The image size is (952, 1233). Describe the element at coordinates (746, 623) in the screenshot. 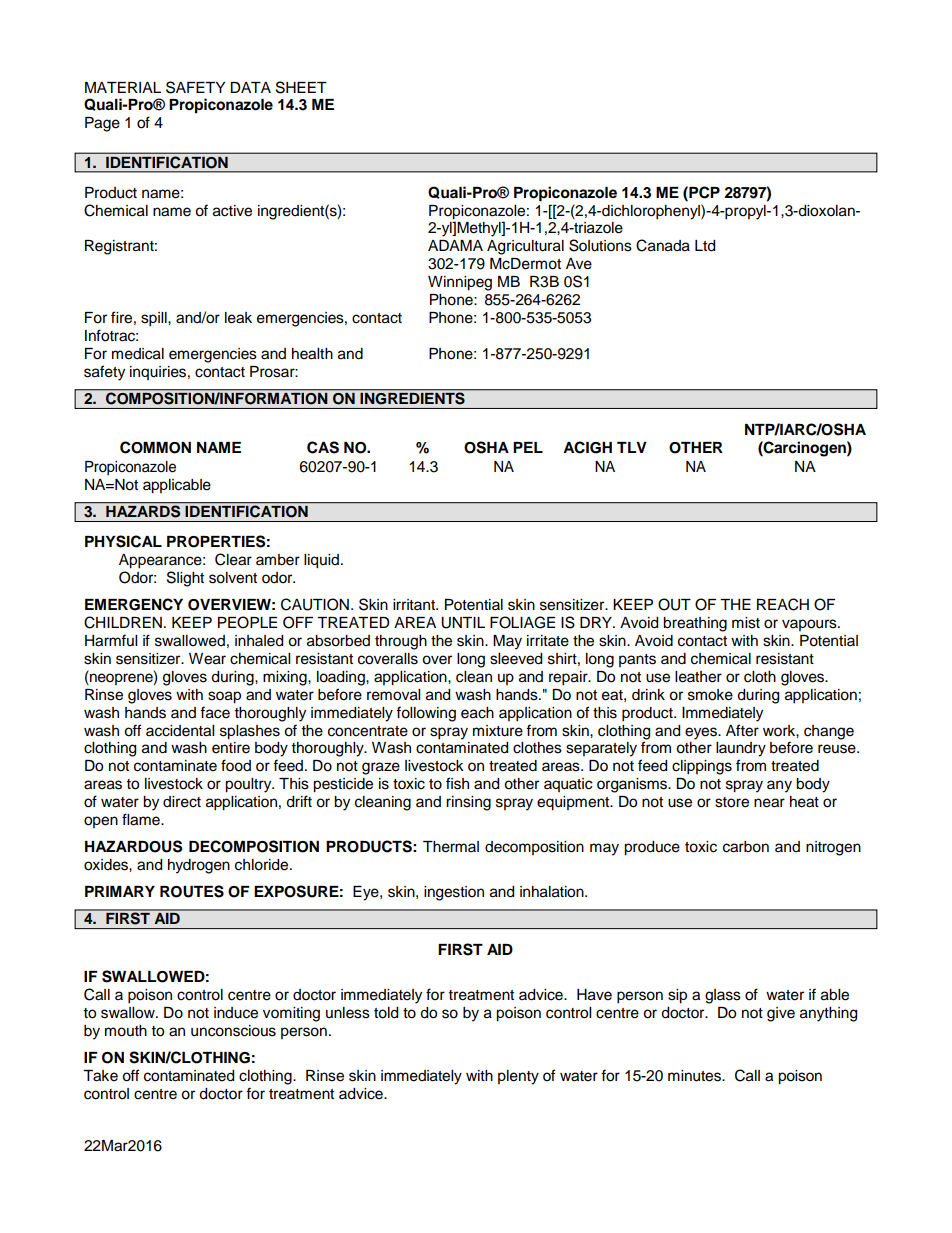

I see `mist` at that location.
